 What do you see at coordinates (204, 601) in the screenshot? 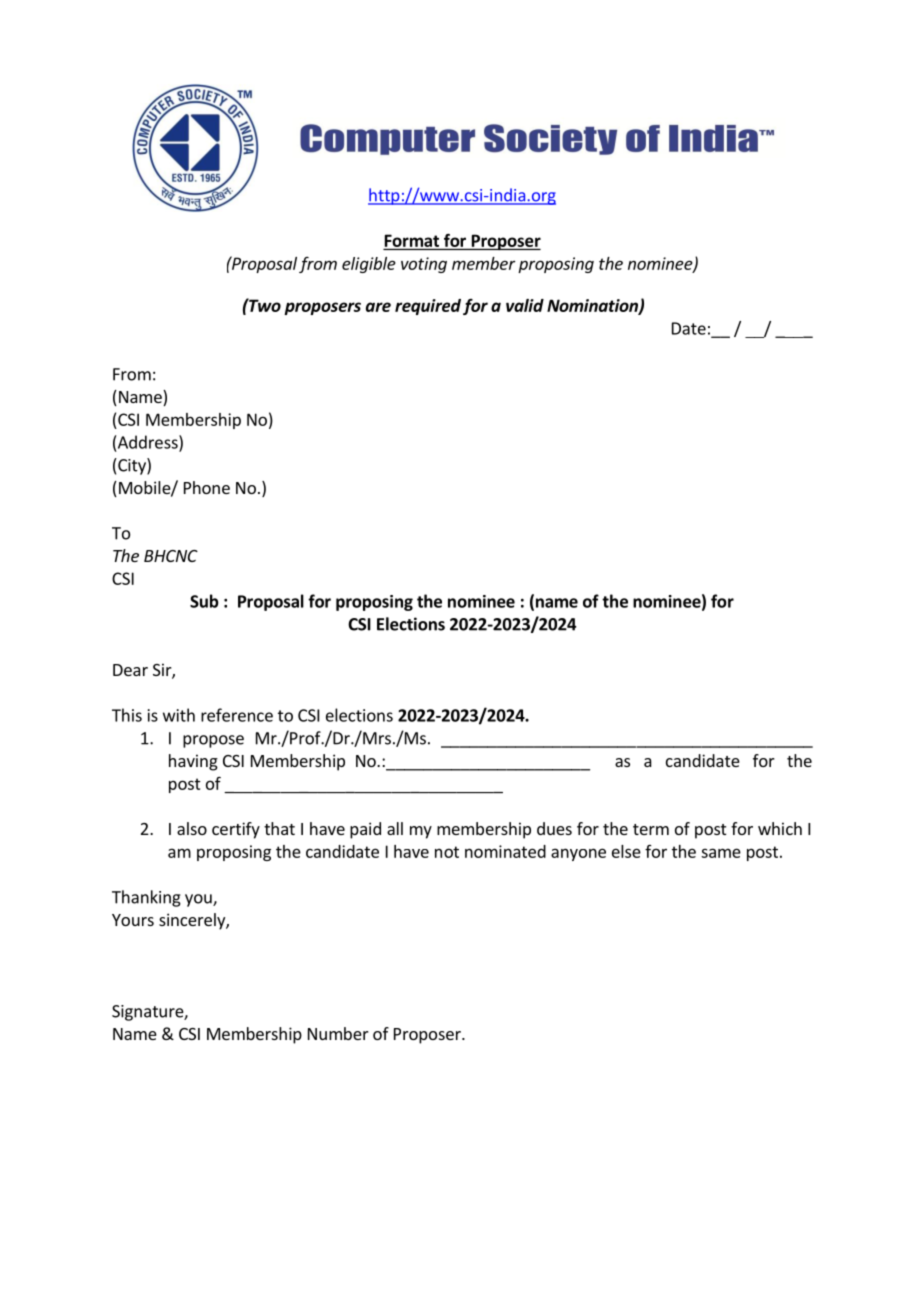
I see `Sub` at bounding box center [204, 601].
